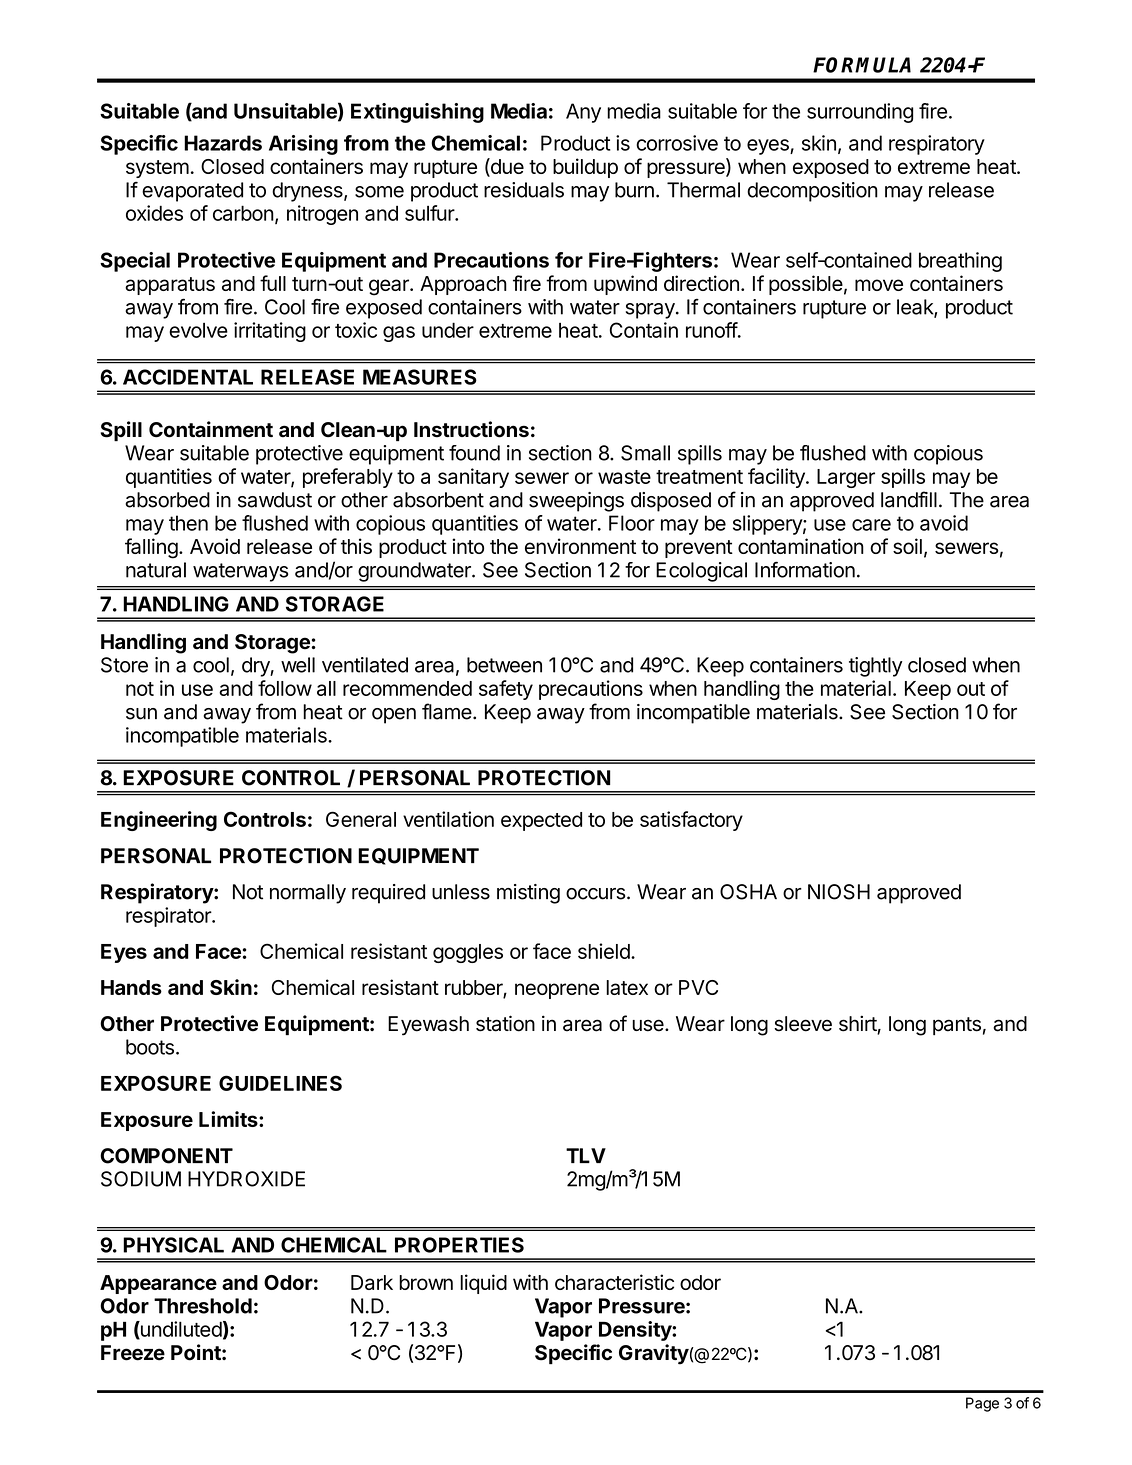  I want to click on environment, so click(580, 546).
